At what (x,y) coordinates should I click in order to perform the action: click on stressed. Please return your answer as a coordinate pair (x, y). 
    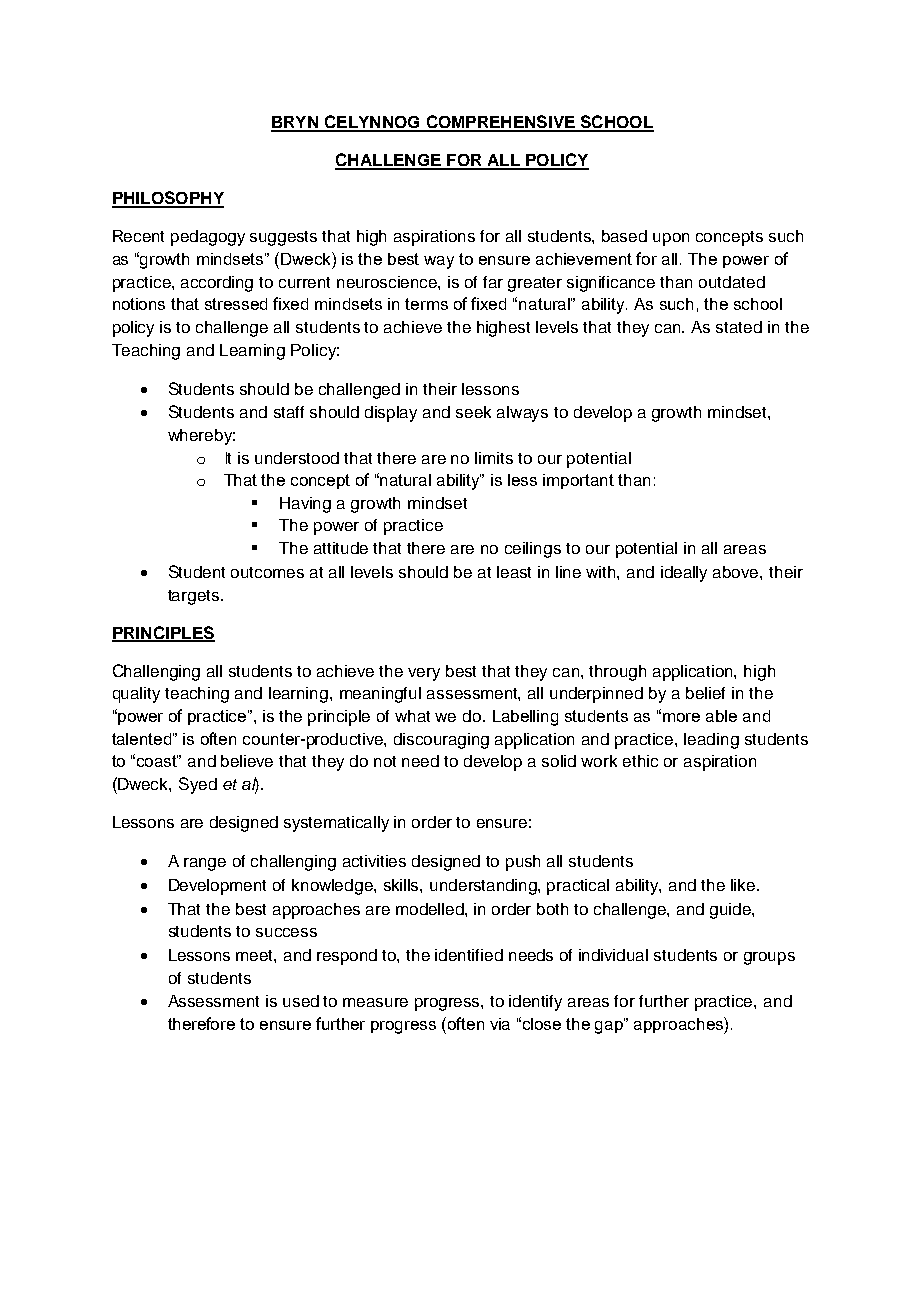
    Looking at the image, I should click on (236, 304).
